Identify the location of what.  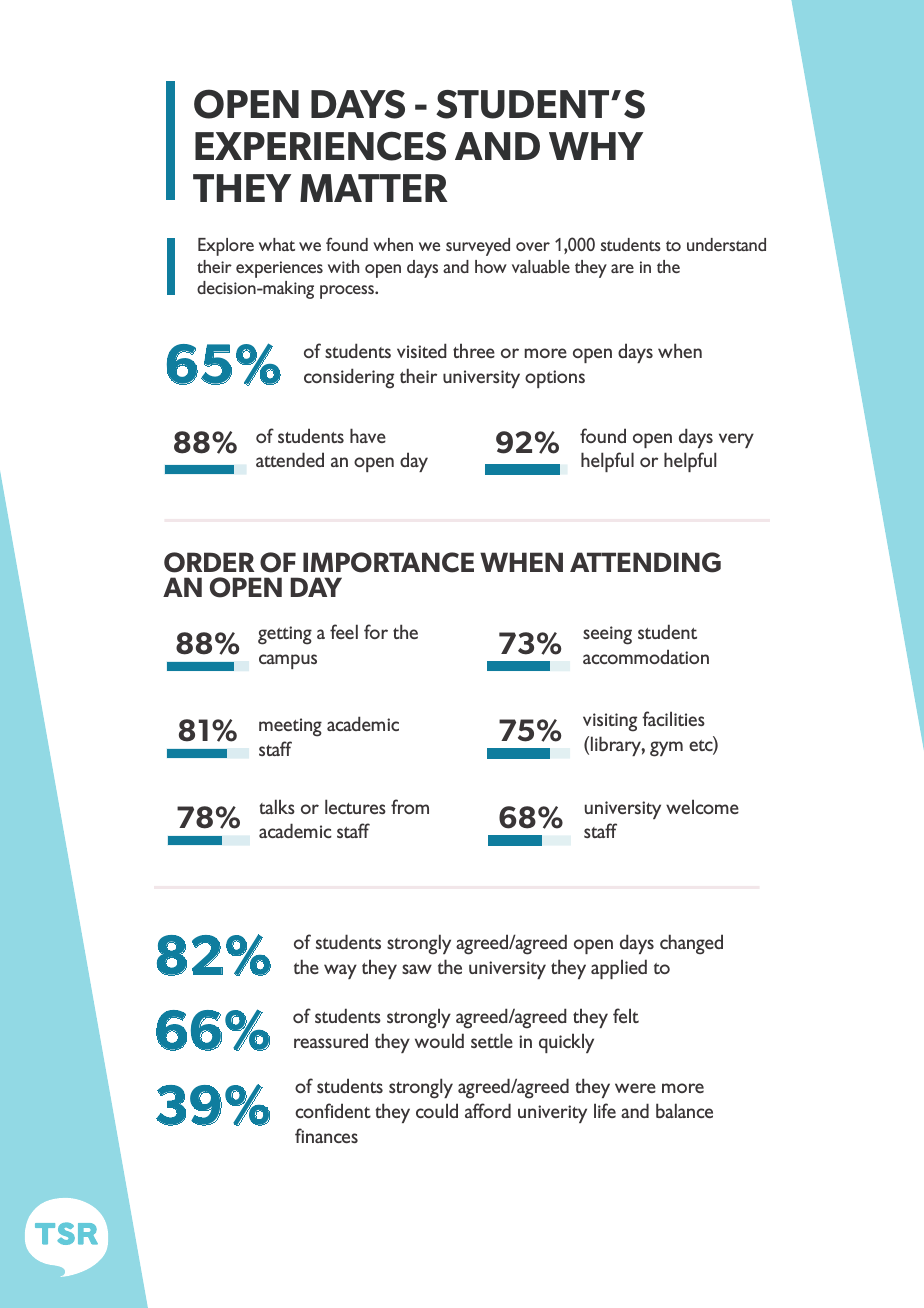
(277, 244).
